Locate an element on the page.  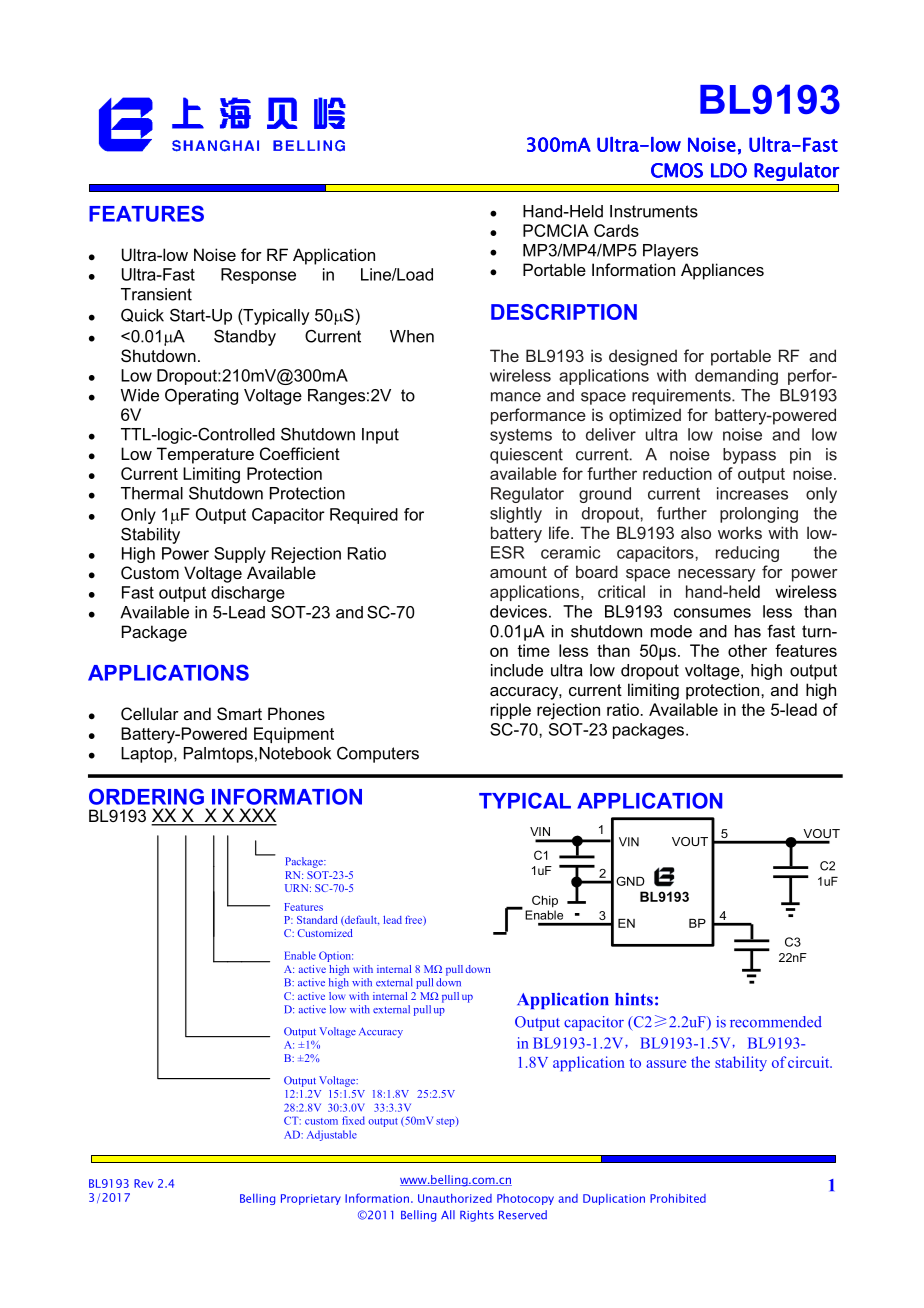
Supply is located at coordinates (240, 555).
